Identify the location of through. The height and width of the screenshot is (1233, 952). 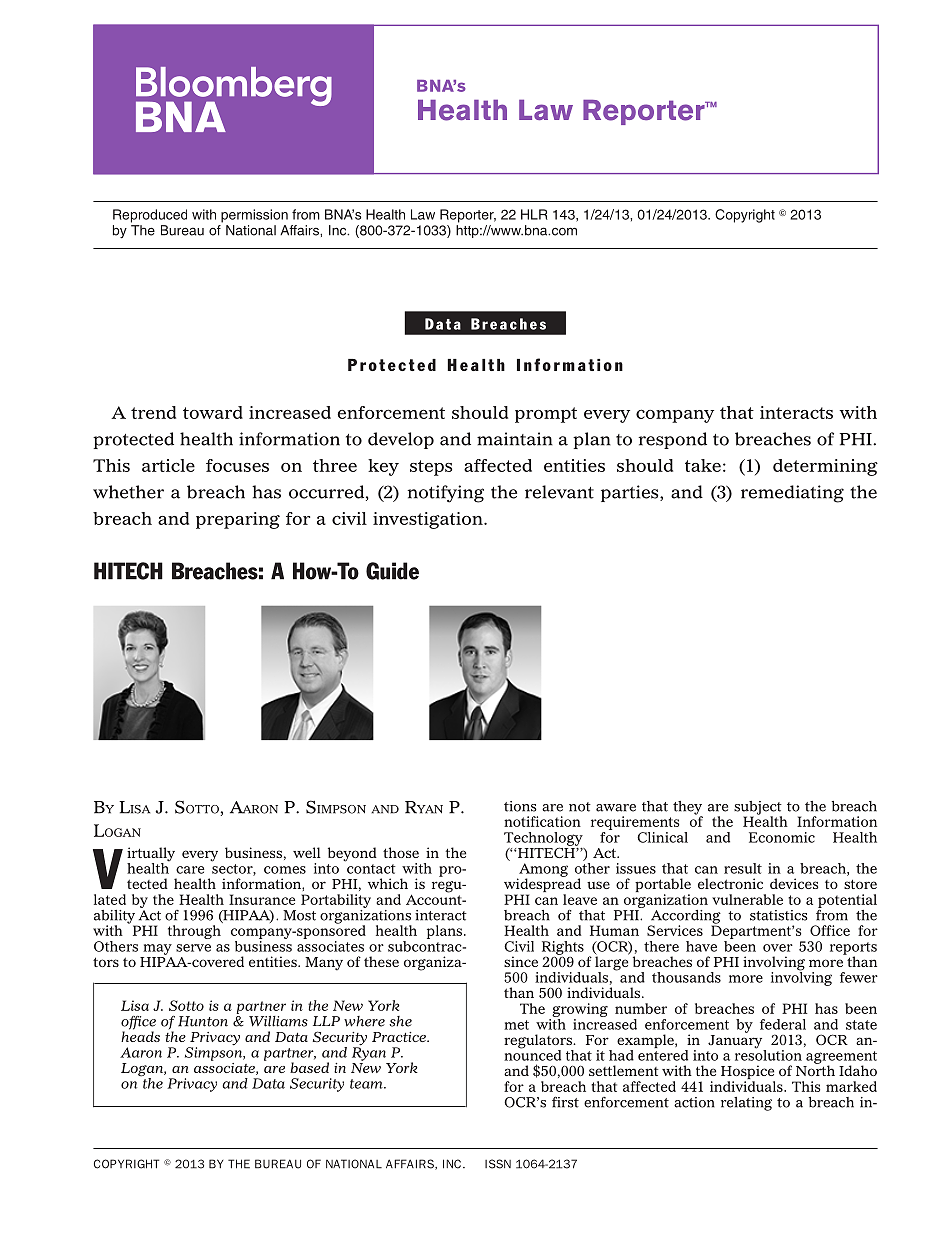
(194, 932).
